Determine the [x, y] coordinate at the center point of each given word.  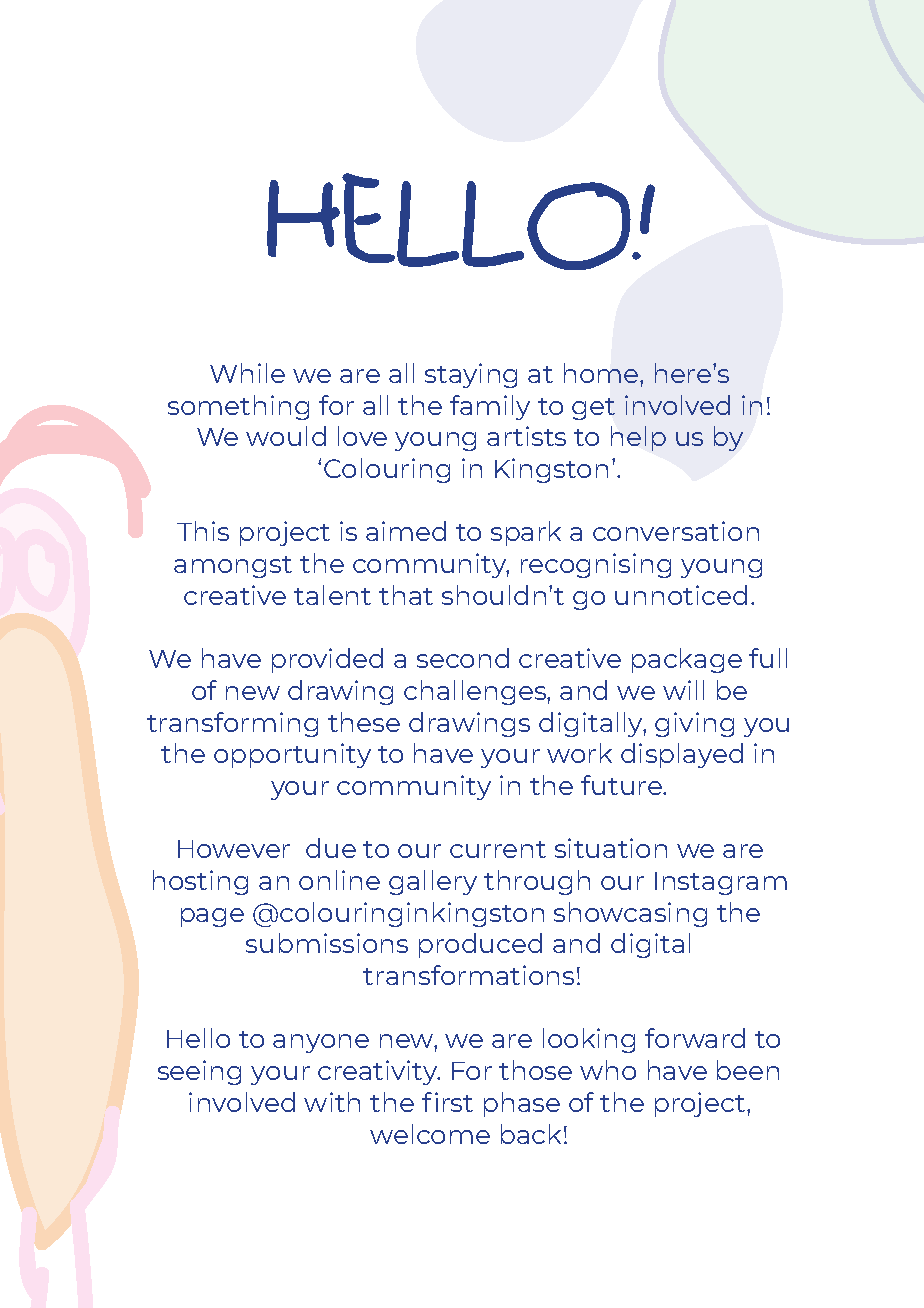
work [579, 753]
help [638, 438]
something [238, 407]
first [447, 1102]
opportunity [292, 755]
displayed [682, 755]
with [332, 1102]
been [748, 1070]
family [490, 407]
